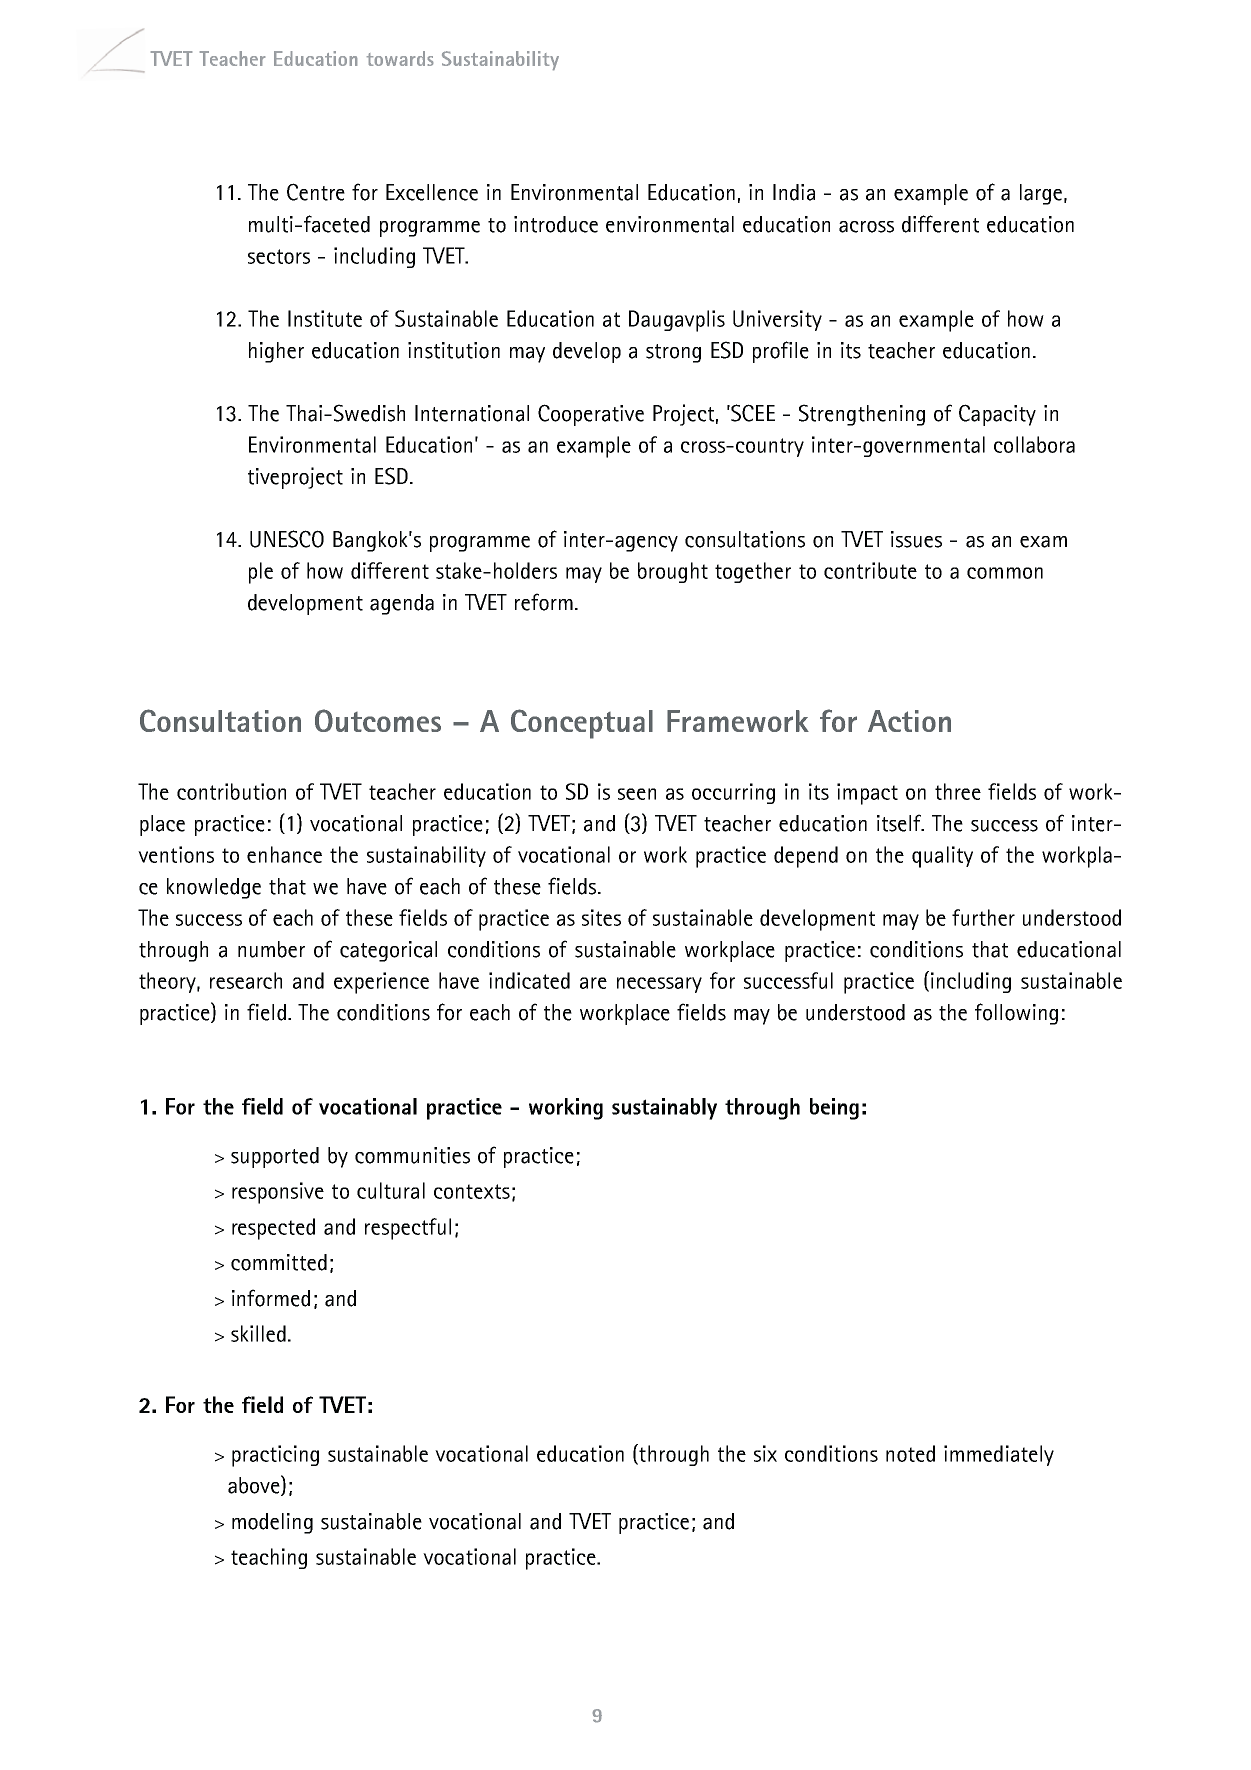 The image size is (1251, 1770). What do you see at coordinates (834, 1109) in the screenshot?
I see `being` at bounding box center [834, 1109].
